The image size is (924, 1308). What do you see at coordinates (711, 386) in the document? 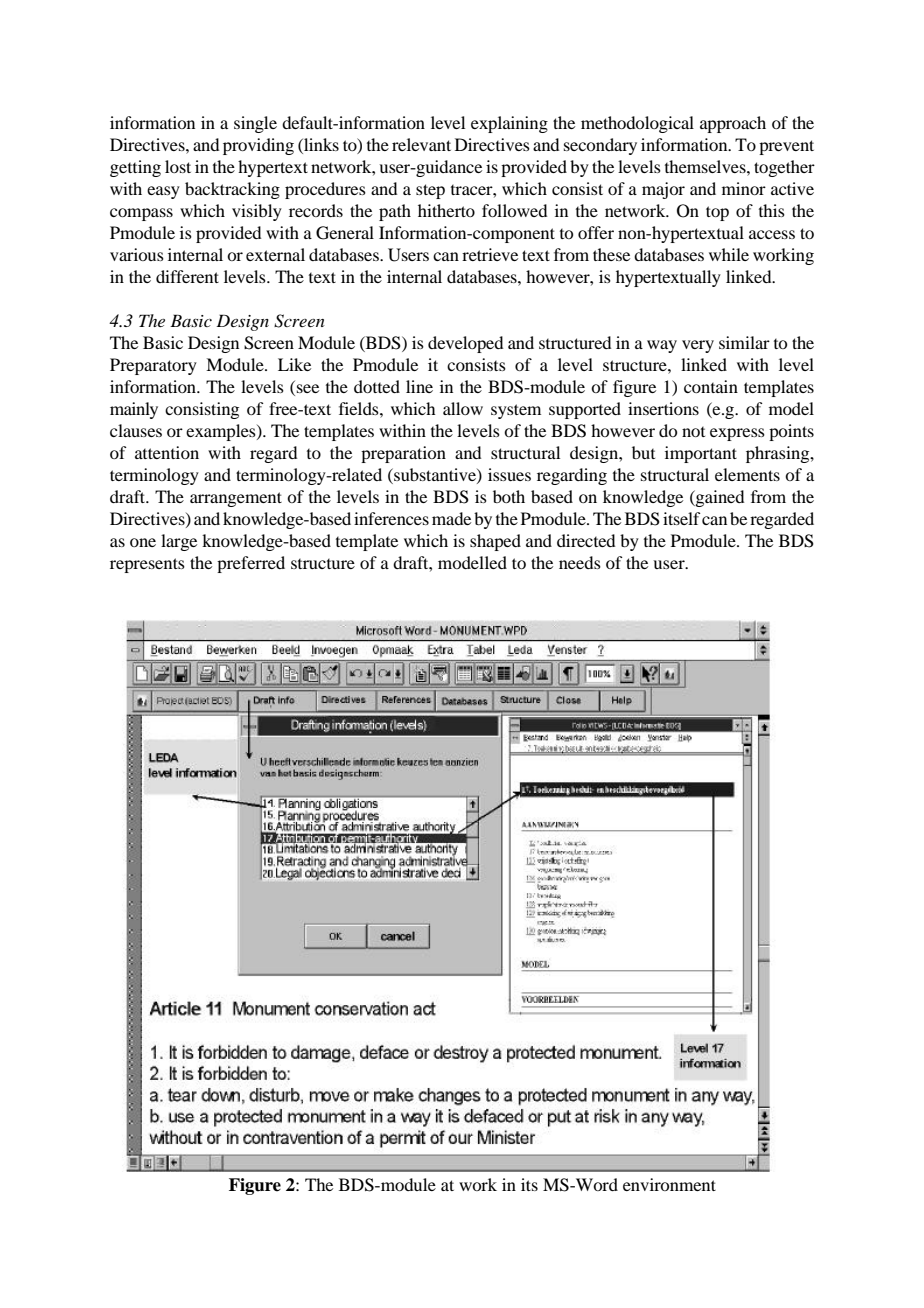
I see `contain` at bounding box center [711, 386].
